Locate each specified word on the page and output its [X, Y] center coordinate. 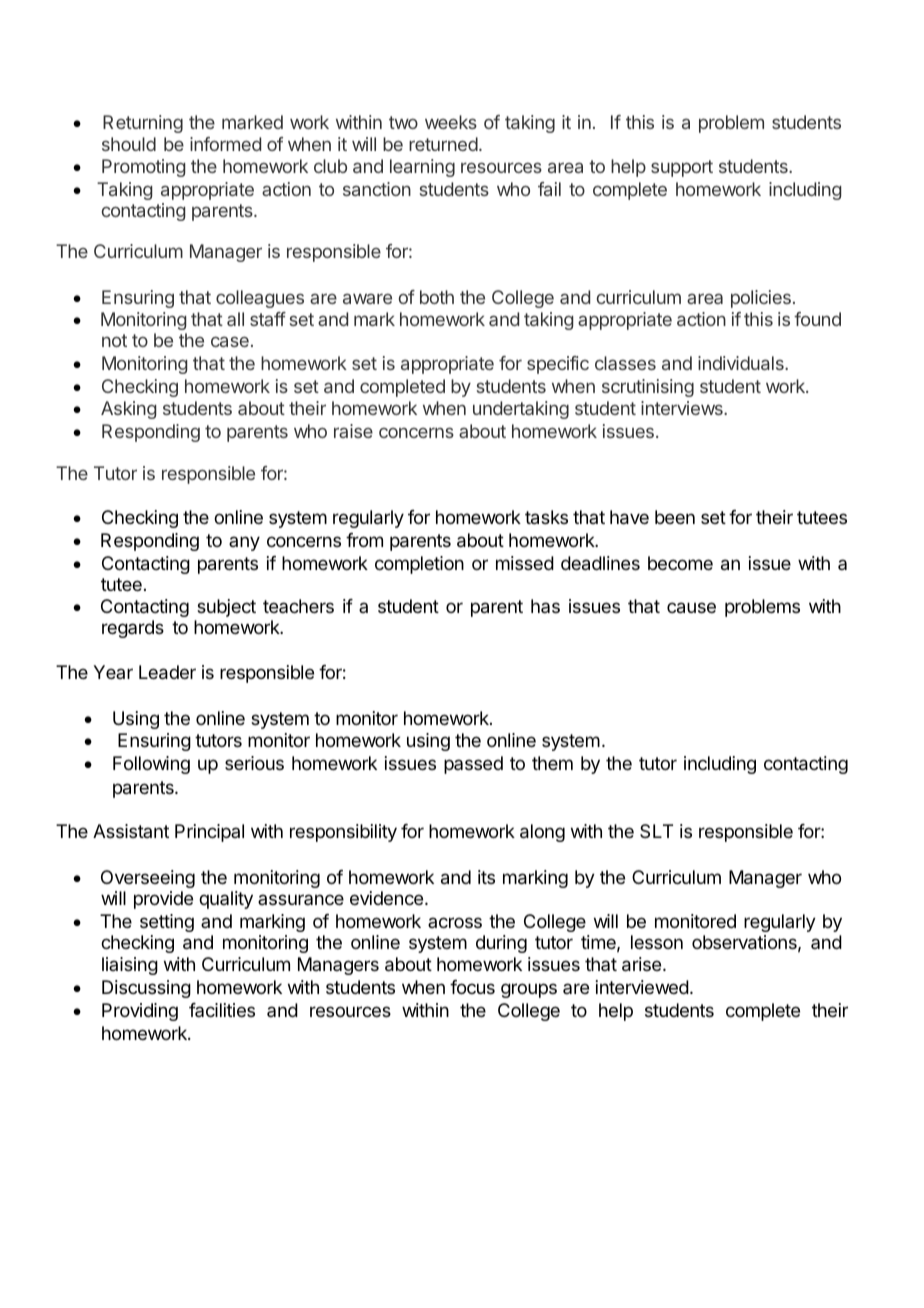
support [682, 168]
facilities [222, 1010]
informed [225, 144]
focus [472, 987]
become [680, 563]
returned [443, 144]
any [244, 543]
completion [419, 565]
